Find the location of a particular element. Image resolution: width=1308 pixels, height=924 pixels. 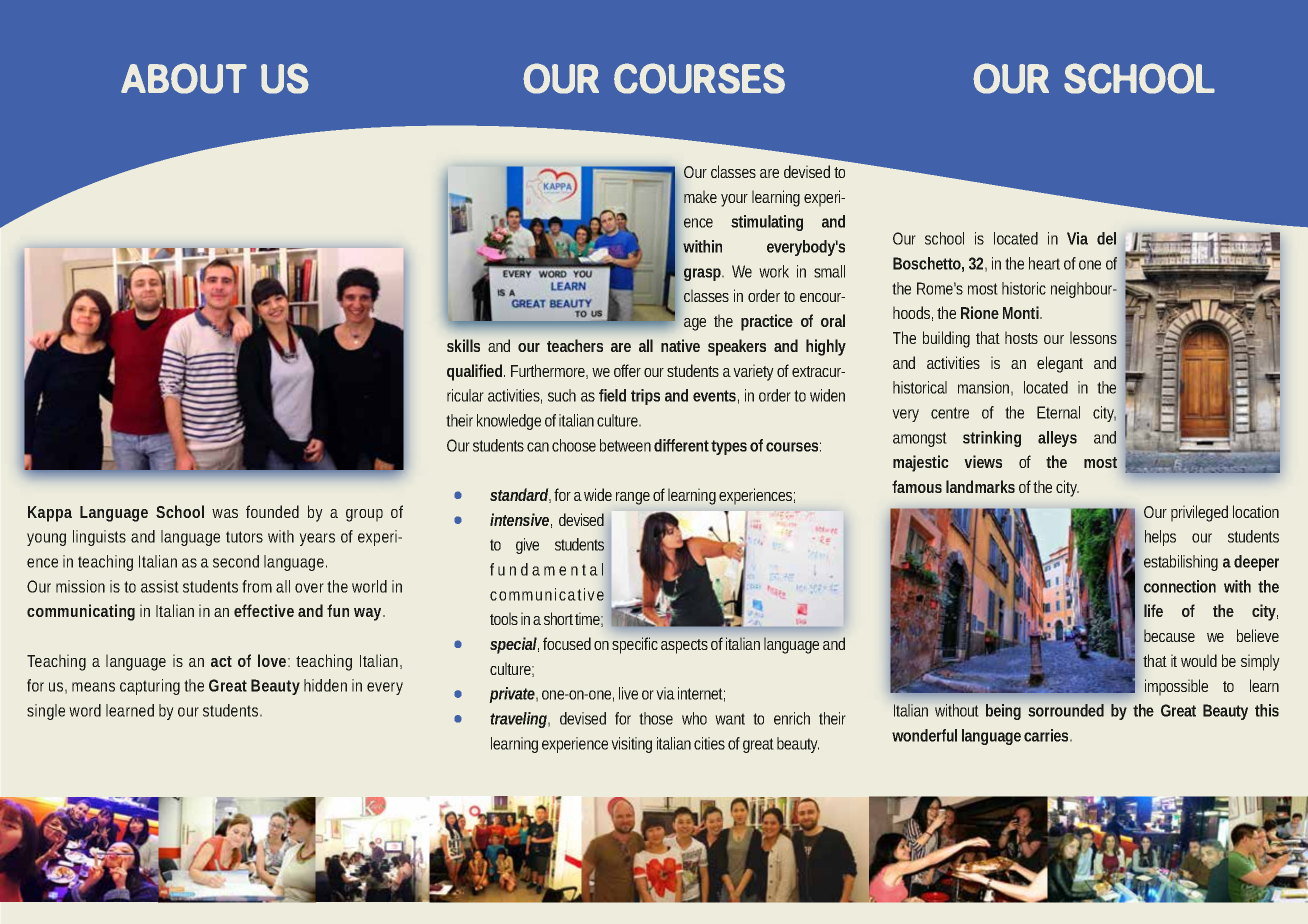

word is located at coordinates (85, 710).
